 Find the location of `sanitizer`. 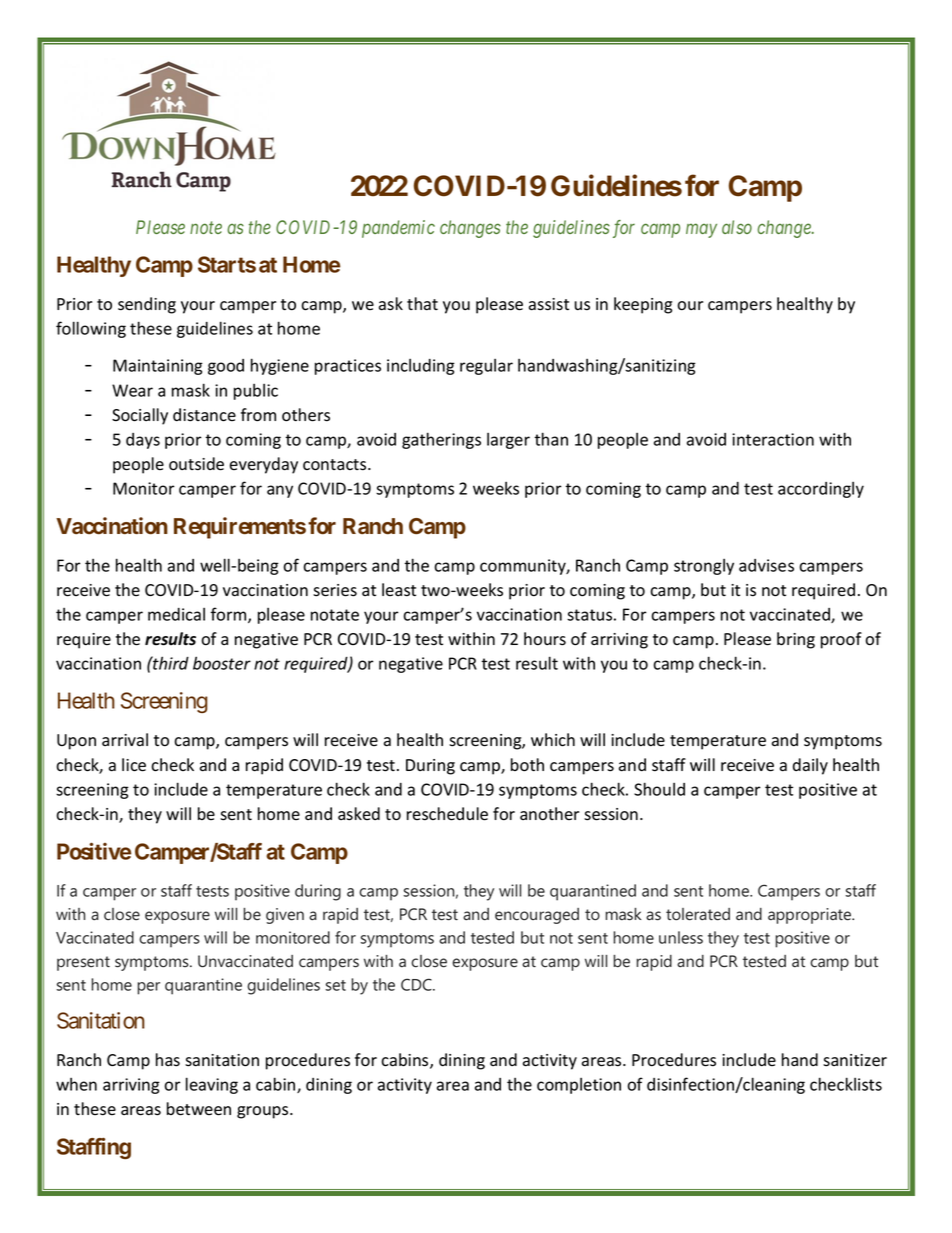

sanitizer is located at coordinates (855, 1060).
